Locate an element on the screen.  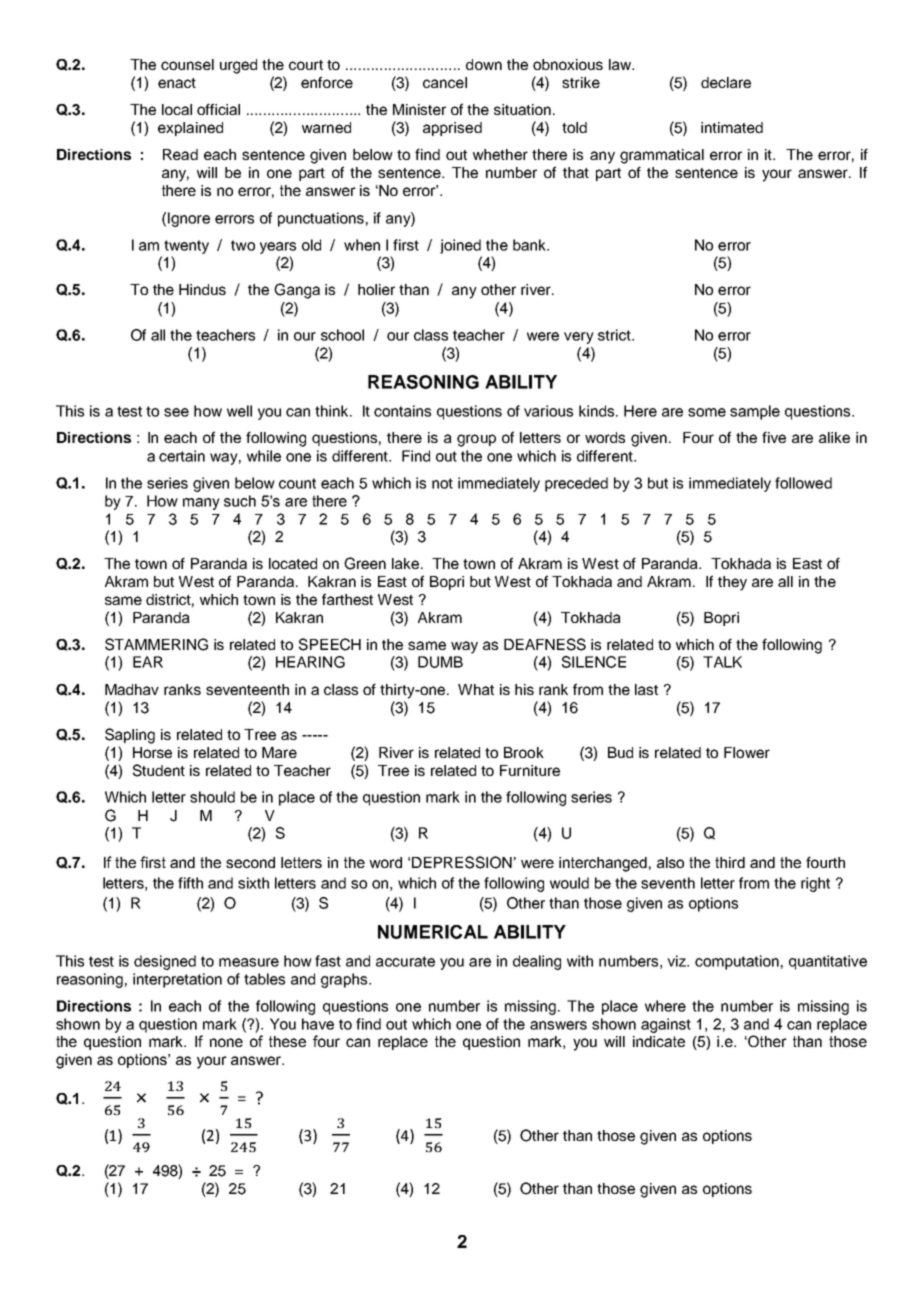
computation is located at coordinates (737, 962).
